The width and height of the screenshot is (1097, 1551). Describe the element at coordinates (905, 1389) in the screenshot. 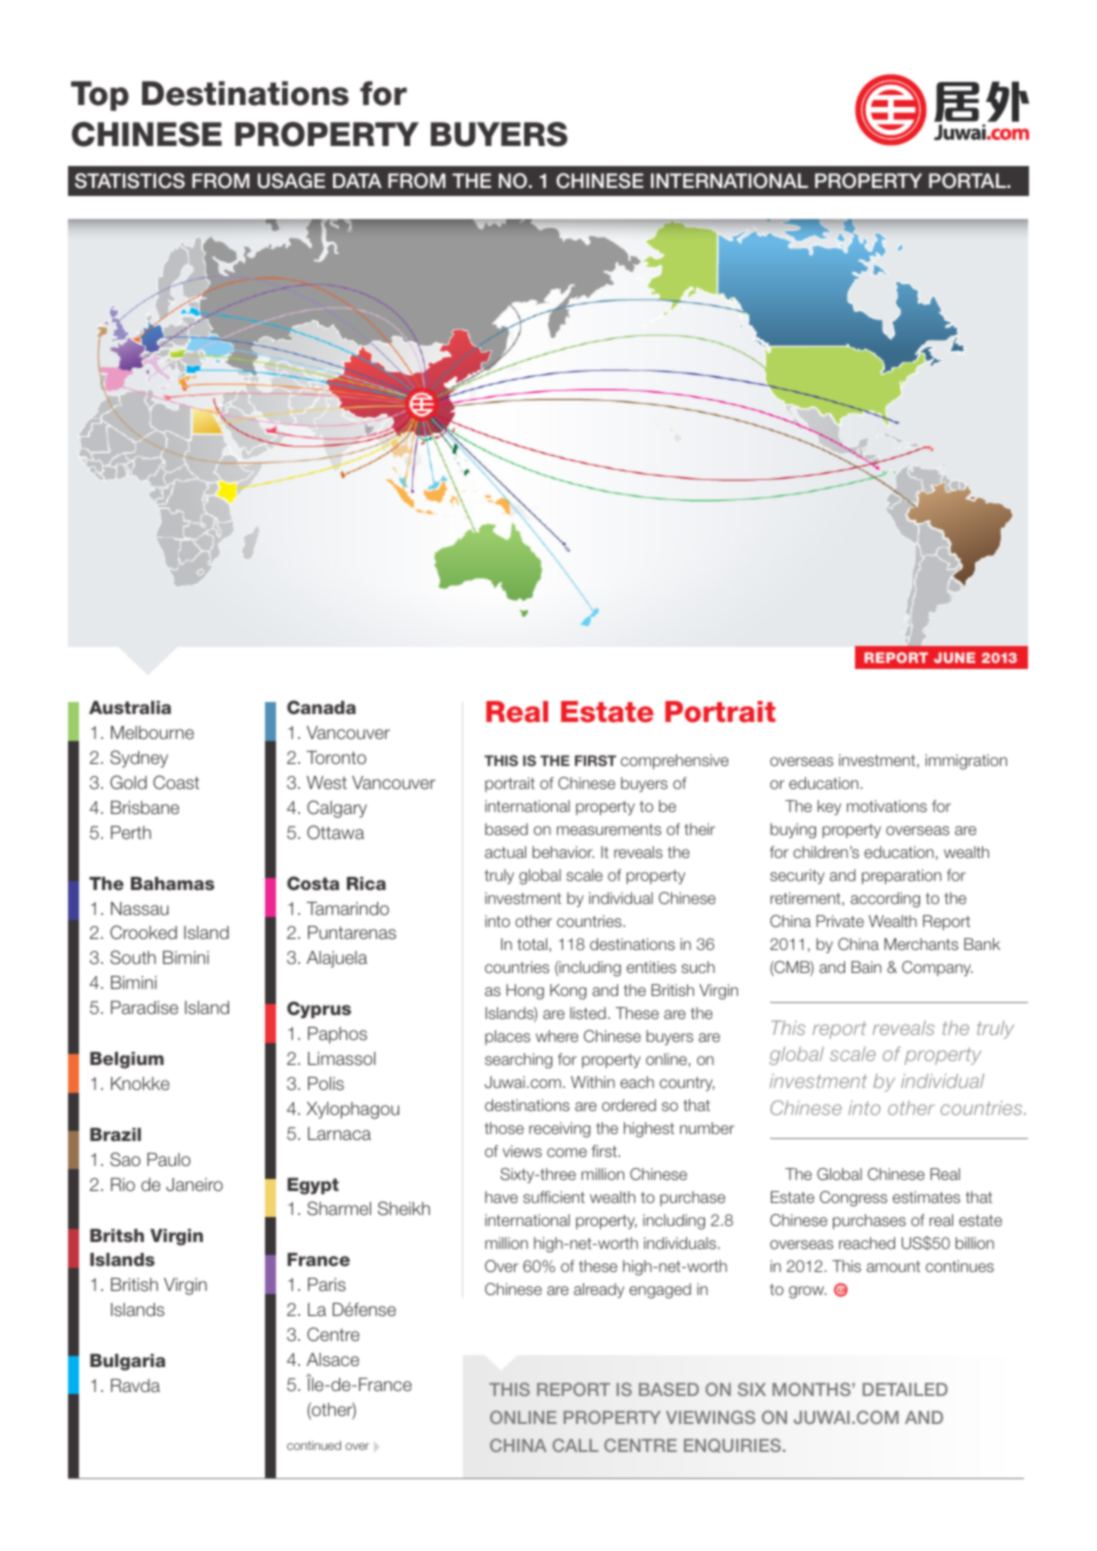

I see `DETAILED` at that location.
